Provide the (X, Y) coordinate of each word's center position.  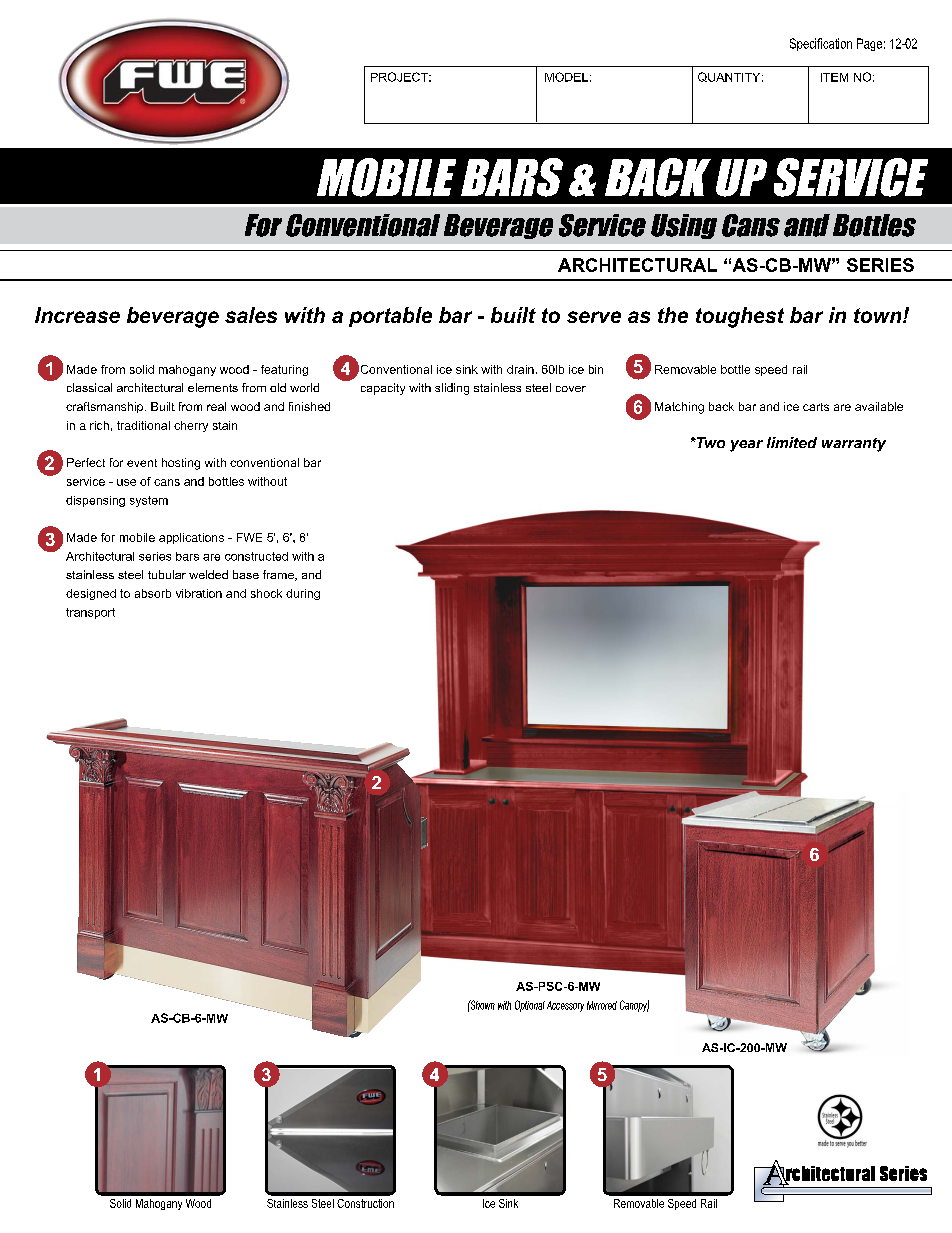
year (746, 446)
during (303, 594)
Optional (530, 1006)
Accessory (565, 1006)
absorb (153, 593)
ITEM (834, 77)
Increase (77, 315)
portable (390, 317)
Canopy (634, 1006)
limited (792, 442)
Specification (821, 44)
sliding (452, 389)
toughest (740, 317)
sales (251, 315)
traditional (143, 425)
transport (90, 613)
